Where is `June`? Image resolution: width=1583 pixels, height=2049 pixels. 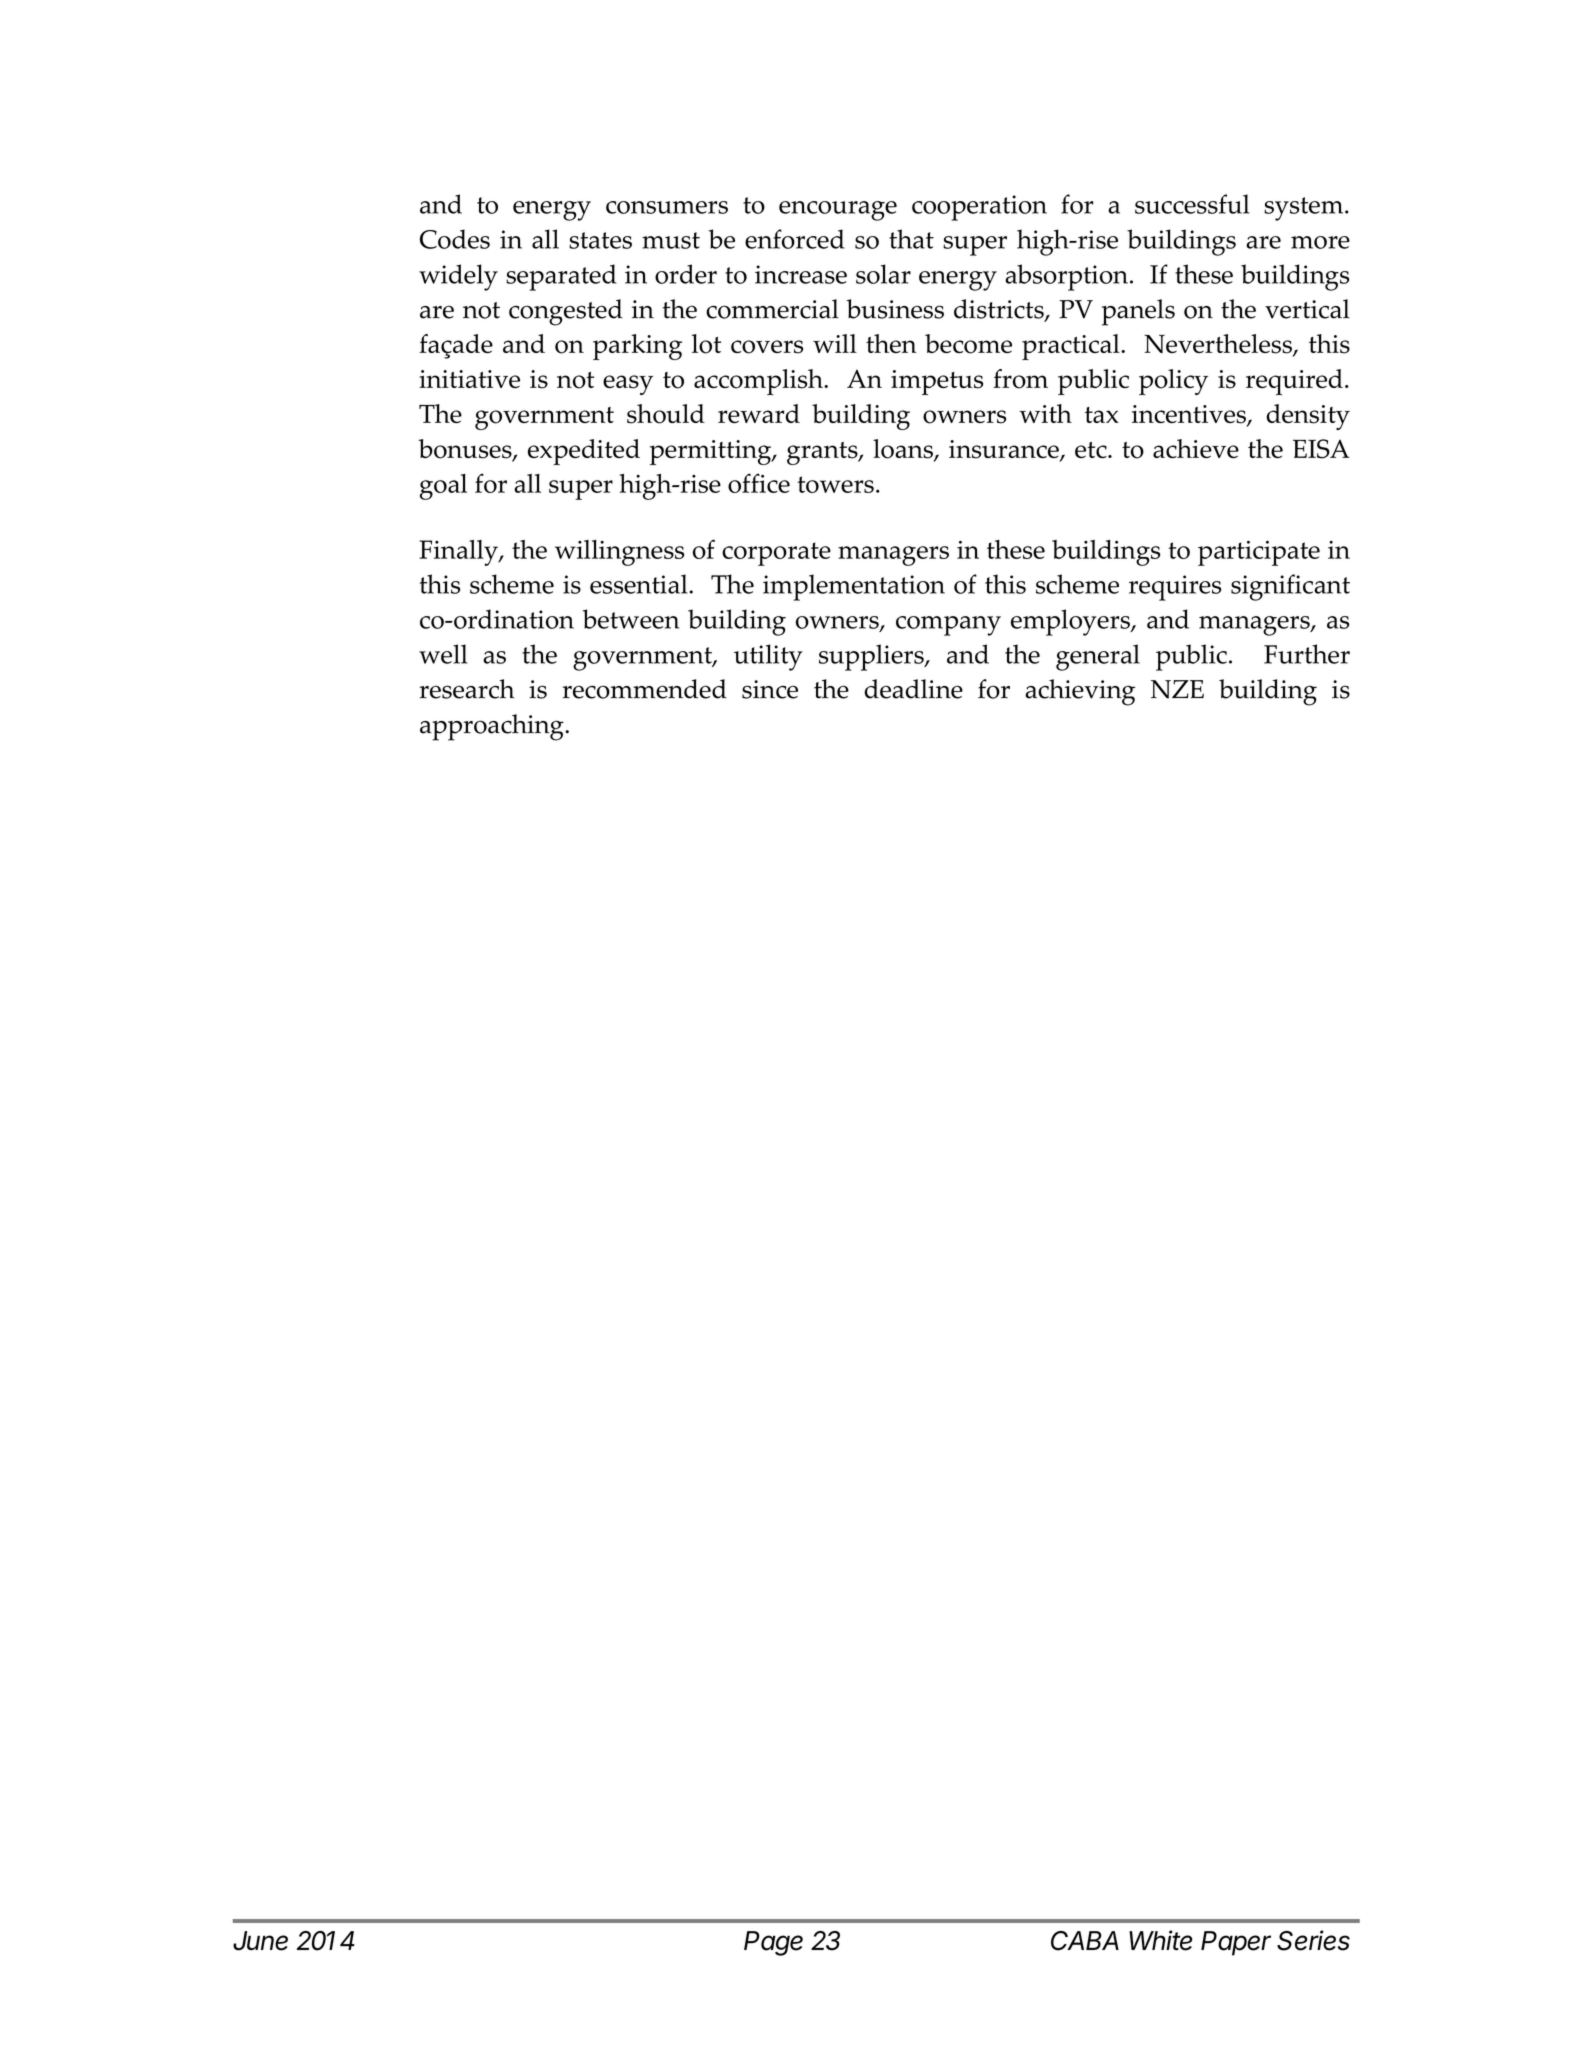
June is located at coordinates (260, 1941).
